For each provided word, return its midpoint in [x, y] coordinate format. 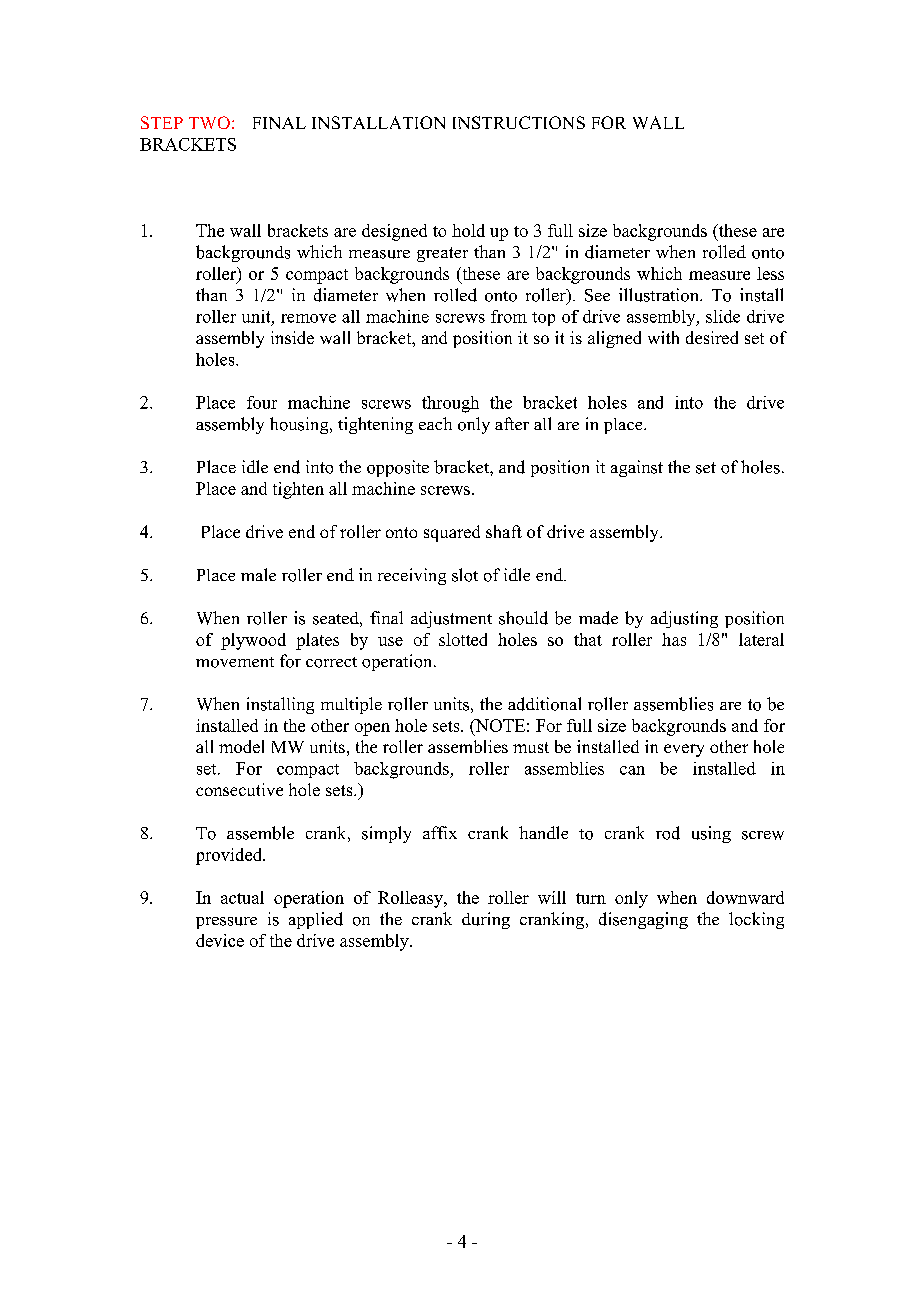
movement [235, 662]
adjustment [451, 619]
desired [712, 337]
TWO [209, 122]
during [486, 920]
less [770, 273]
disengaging [643, 920]
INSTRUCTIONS [519, 122]
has [674, 639]
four [262, 402]
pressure [226, 923]
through [450, 404]
